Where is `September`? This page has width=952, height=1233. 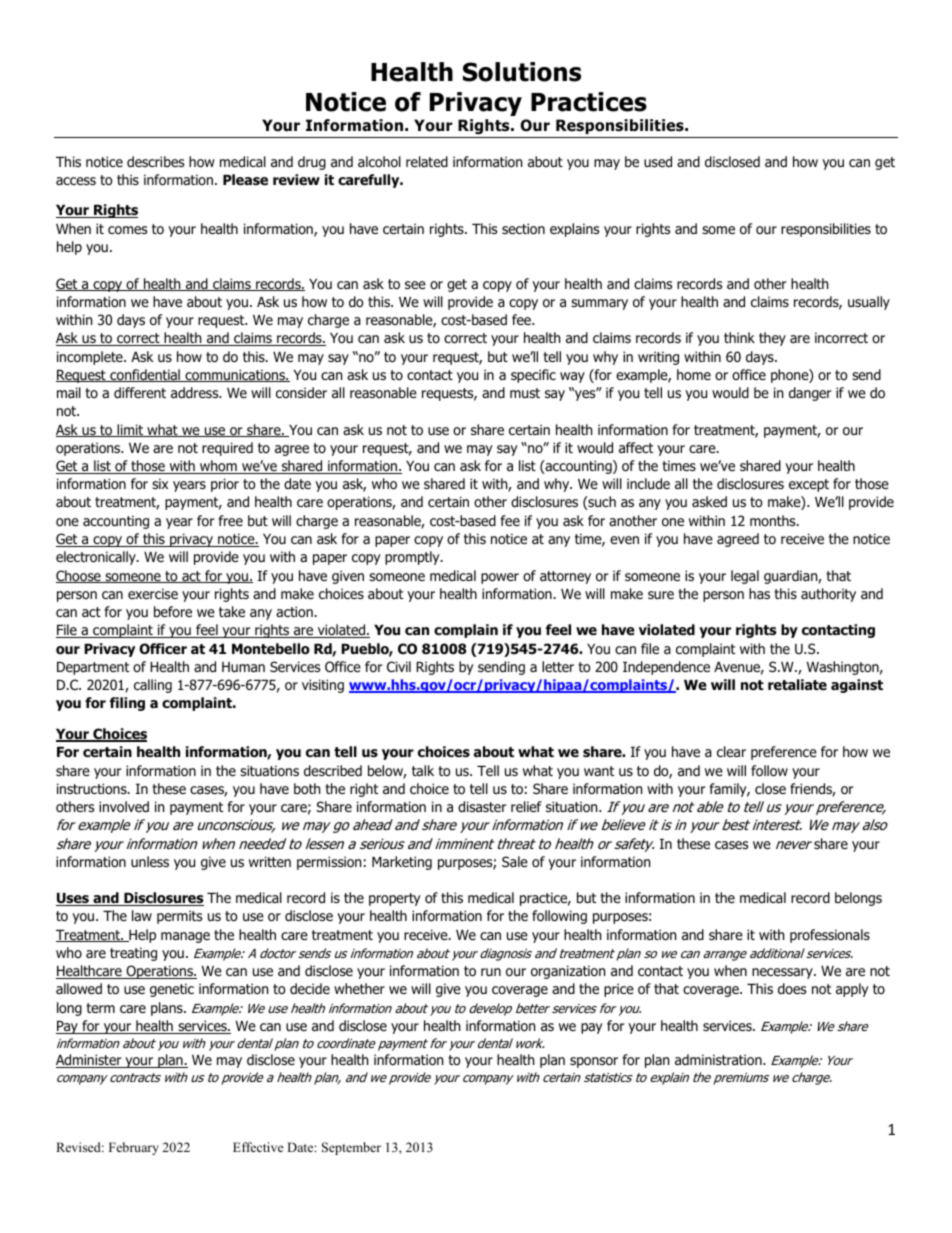
September is located at coordinates (351, 1148).
